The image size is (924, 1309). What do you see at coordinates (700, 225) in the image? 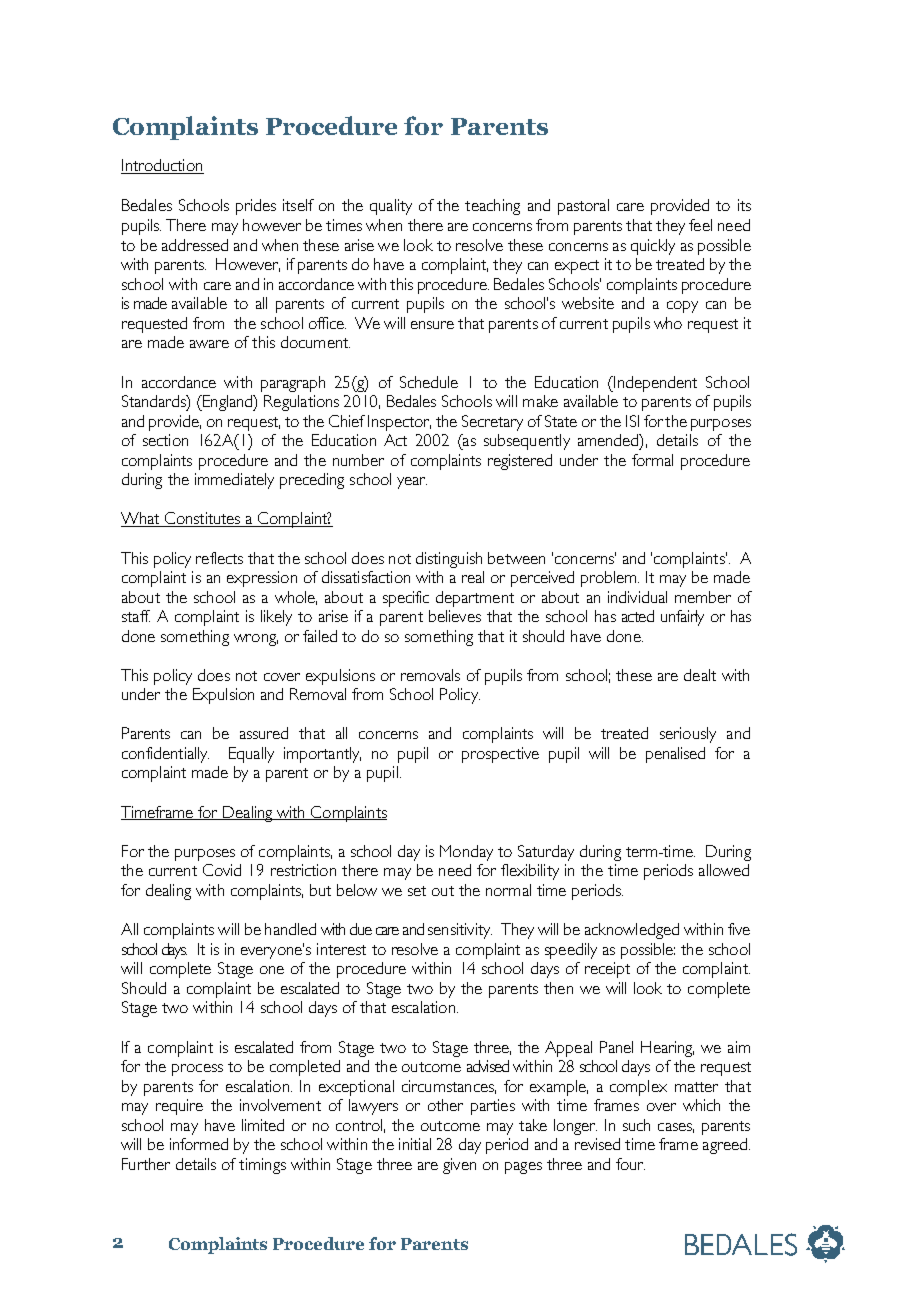
I see `feel` at bounding box center [700, 225].
